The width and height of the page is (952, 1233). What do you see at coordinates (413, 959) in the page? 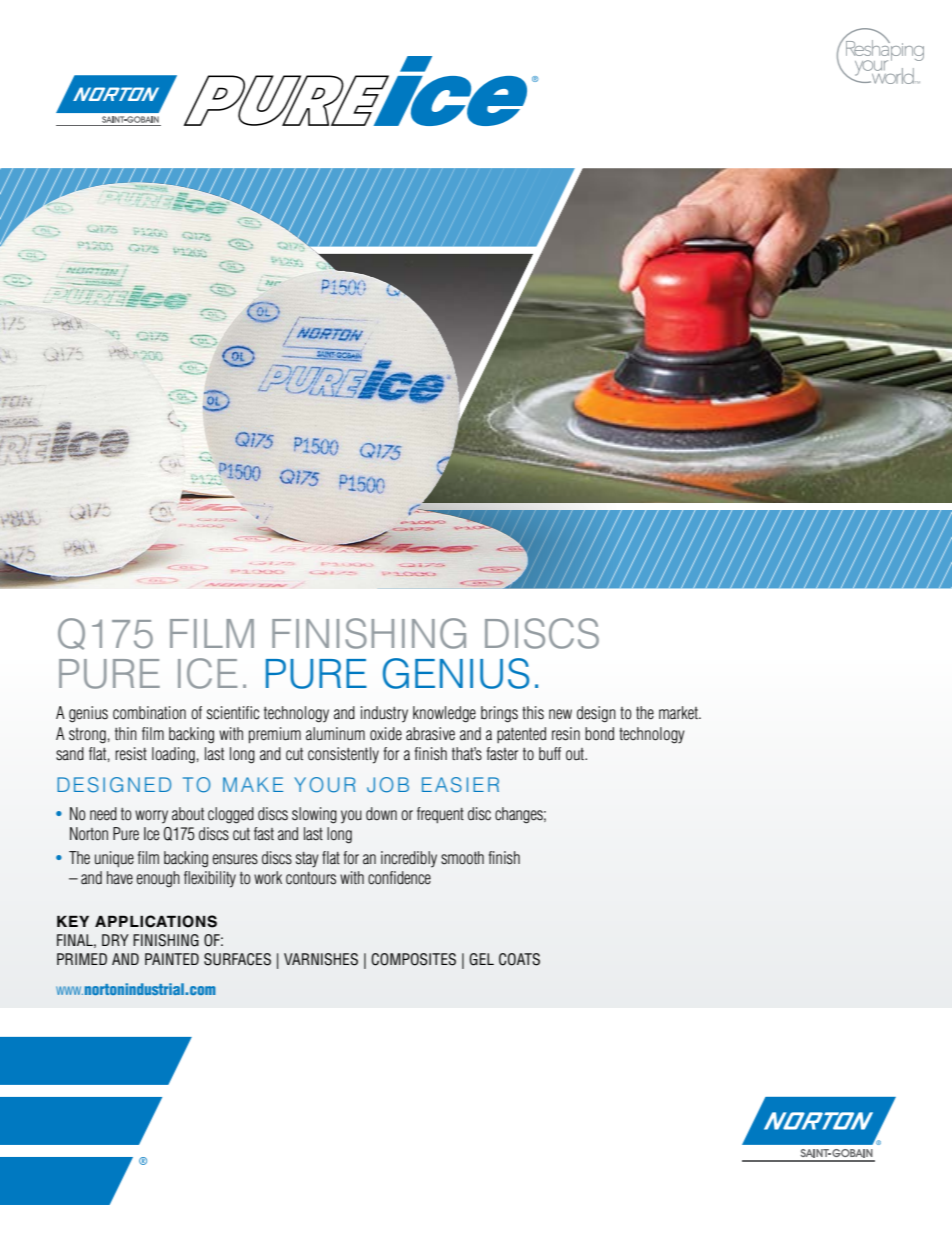
I see `COMPOSITES` at bounding box center [413, 959].
